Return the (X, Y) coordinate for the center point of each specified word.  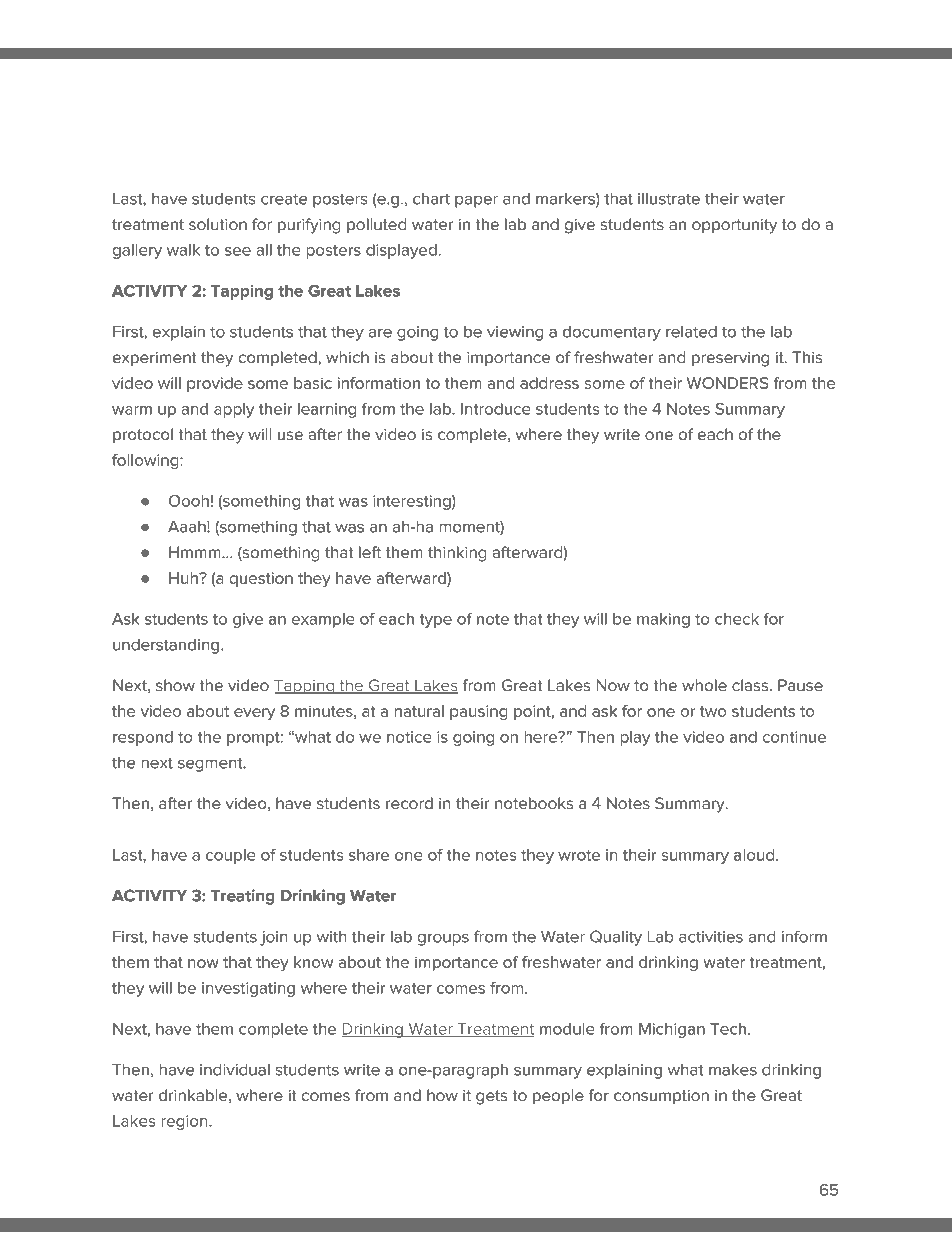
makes (733, 1070)
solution (218, 224)
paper (476, 201)
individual (235, 1070)
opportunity (734, 226)
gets (491, 1097)
